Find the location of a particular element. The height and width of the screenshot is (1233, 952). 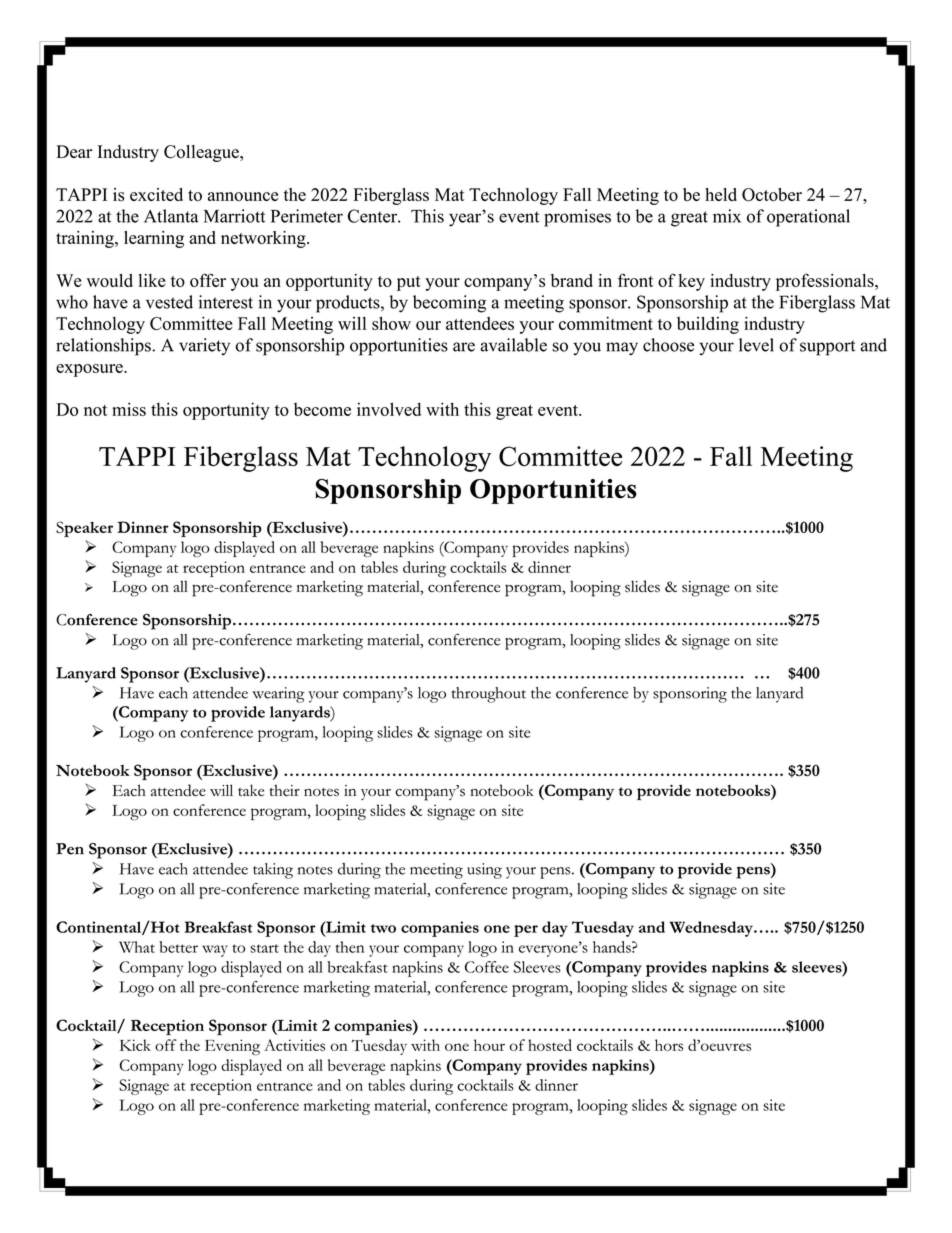

held is located at coordinates (721, 194).
